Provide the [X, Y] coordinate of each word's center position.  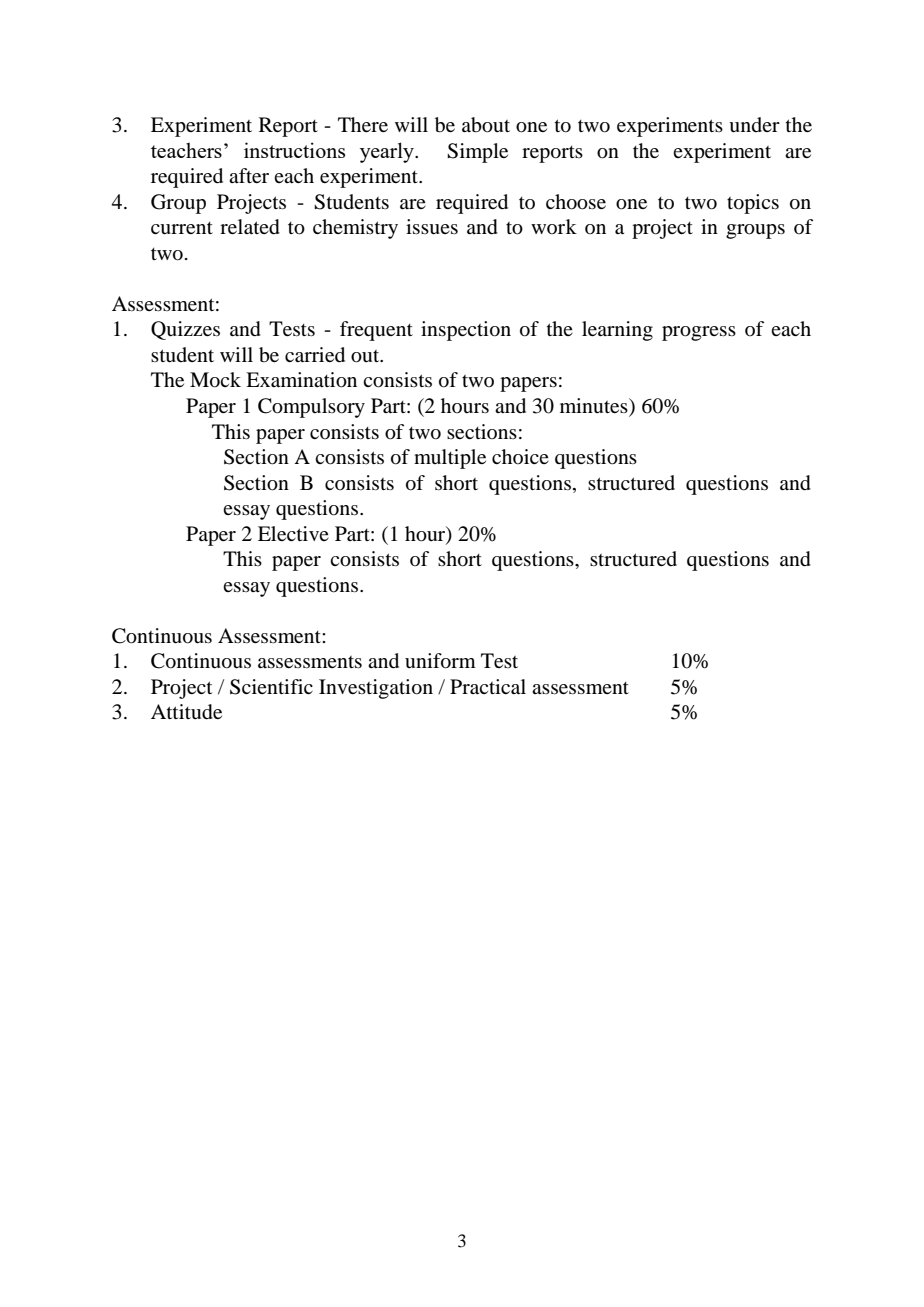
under [754, 125]
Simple [477, 153]
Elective [293, 533]
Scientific [271, 687]
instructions [294, 150]
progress [699, 333]
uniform [440, 661]
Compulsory [311, 408]
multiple [450, 459]
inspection [466, 331]
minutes [595, 407]
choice [520, 456]
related [250, 227]
